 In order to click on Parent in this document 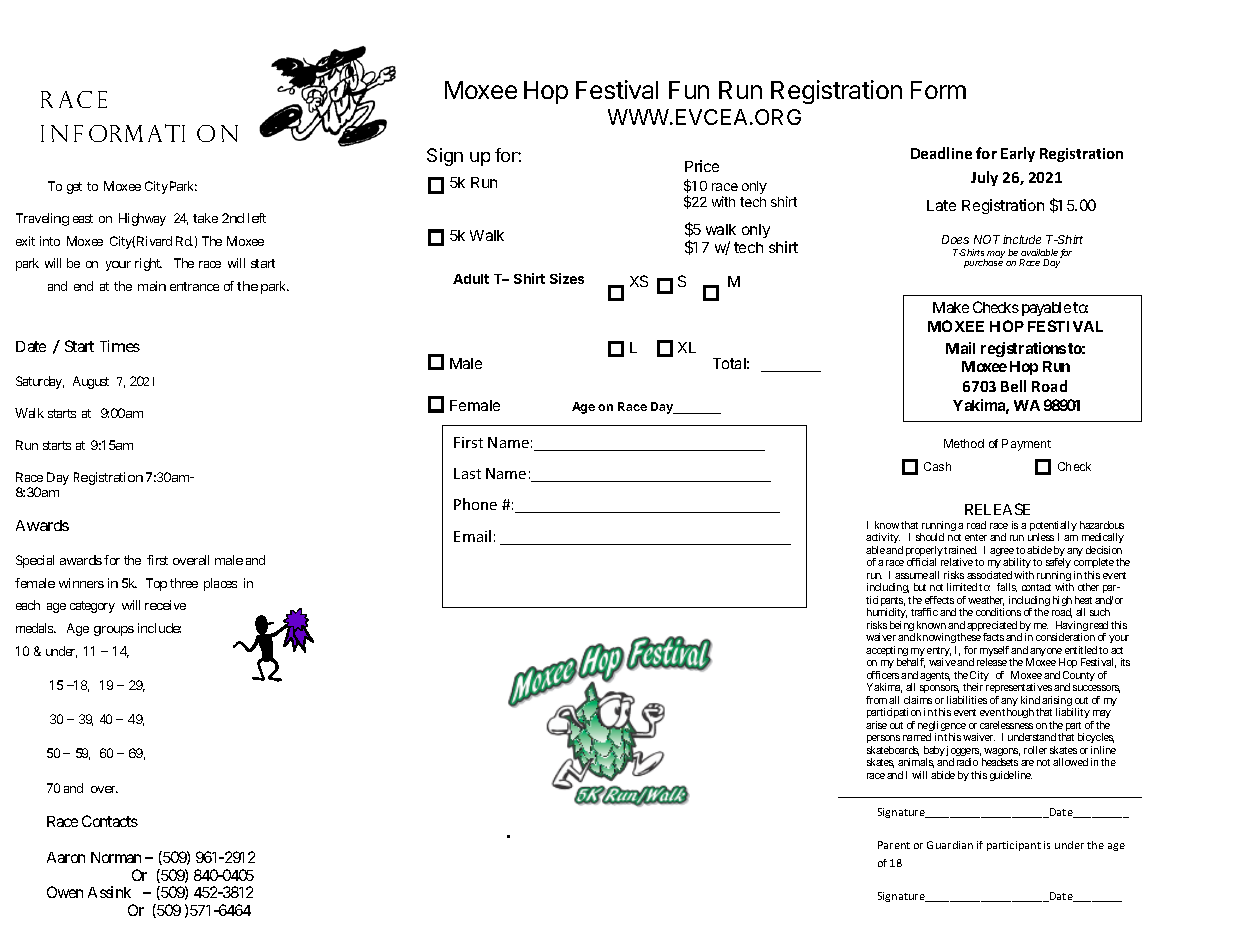, I will do `click(894, 845)`.
